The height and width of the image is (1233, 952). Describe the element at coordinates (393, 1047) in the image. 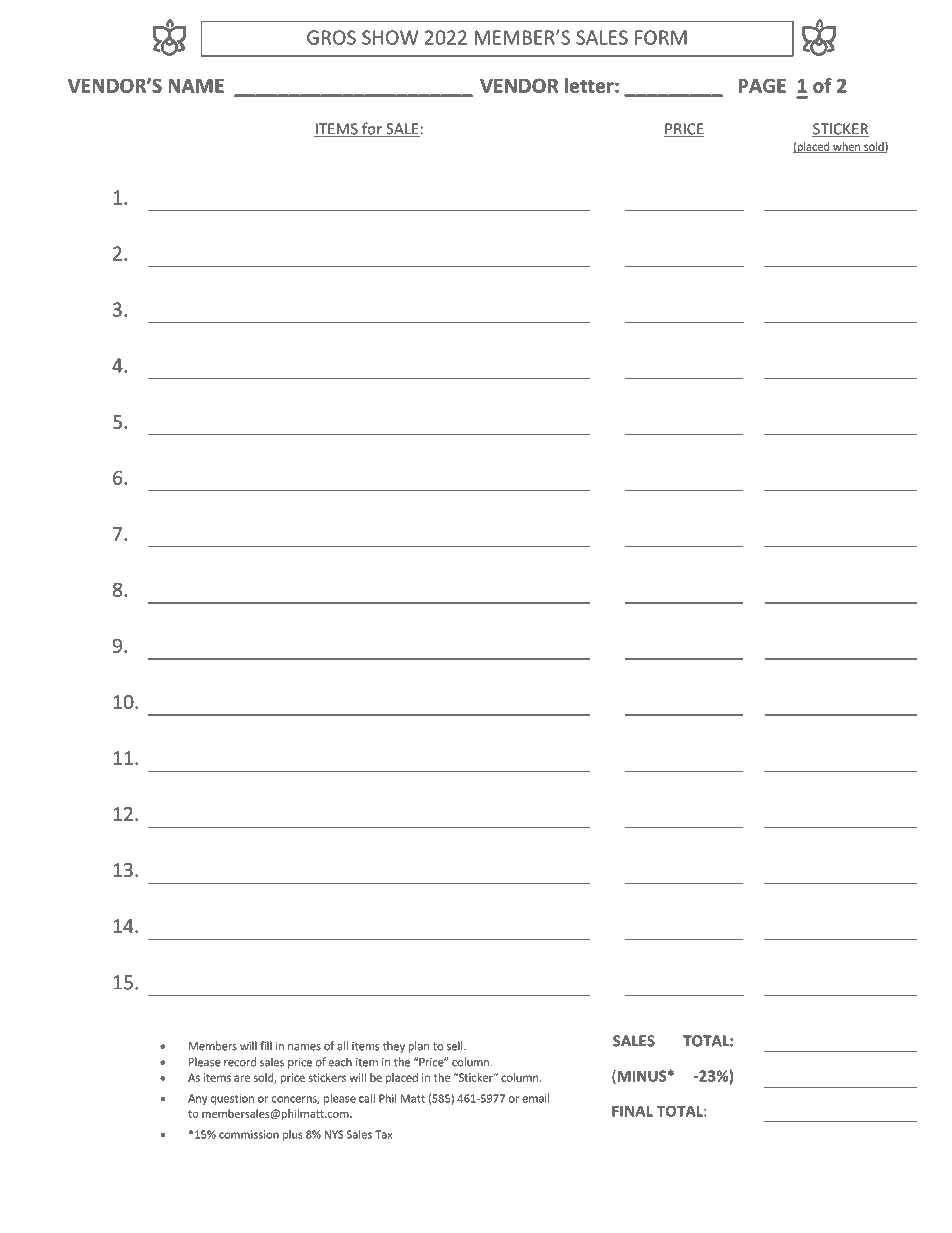

I see `they` at that location.
